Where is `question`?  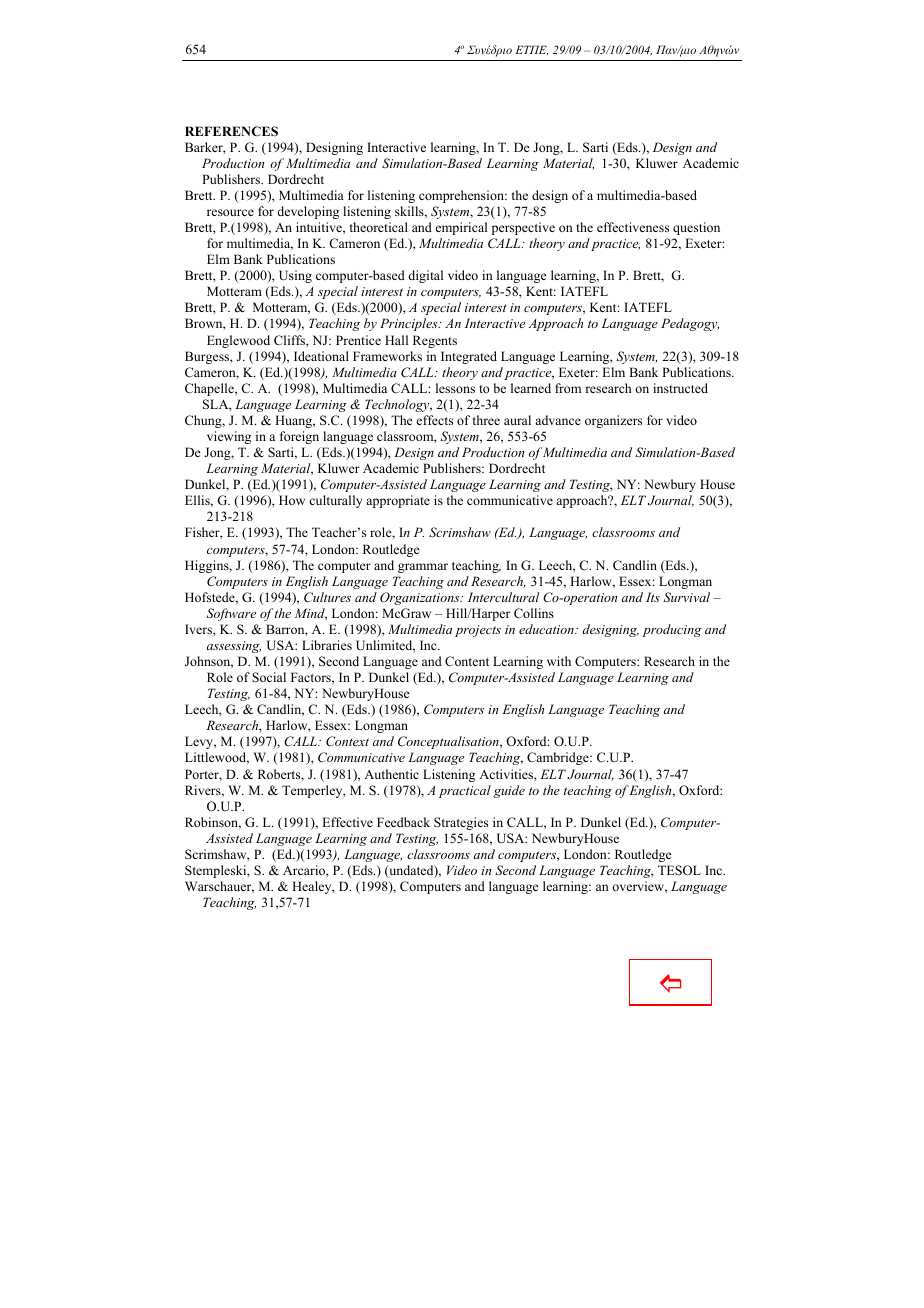 question is located at coordinates (696, 228).
